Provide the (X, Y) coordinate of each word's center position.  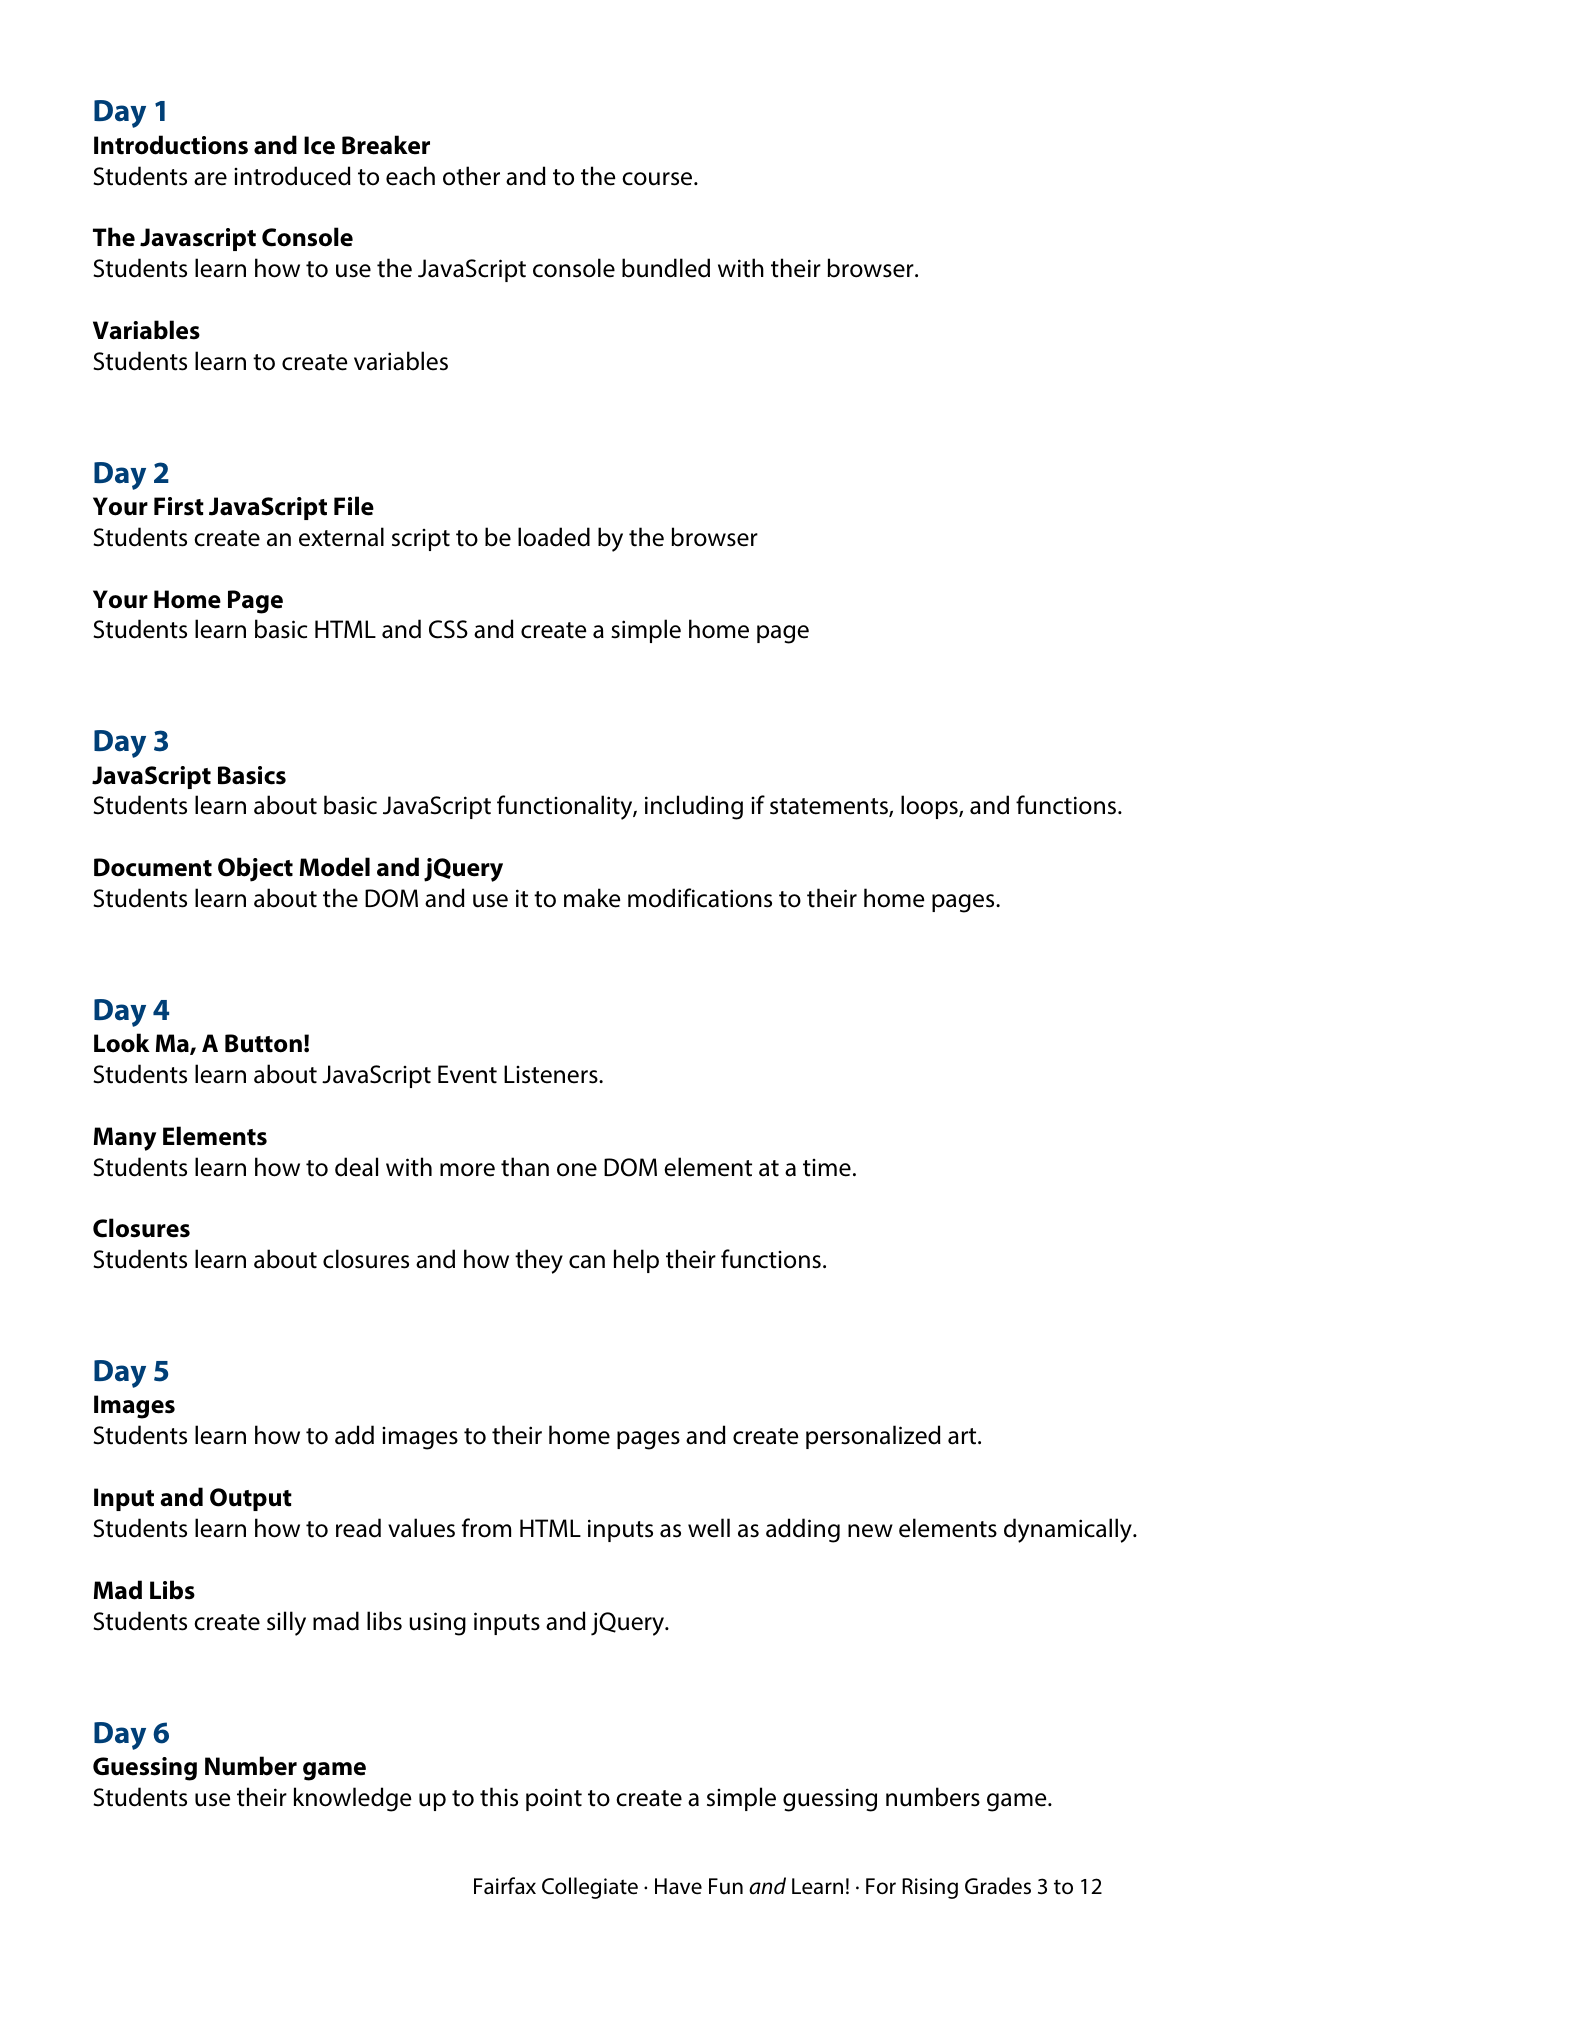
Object (255, 869)
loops (930, 807)
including (694, 807)
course (658, 179)
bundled (666, 268)
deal (356, 1167)
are (210, 179)
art (963, 1436)
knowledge (352, 1799)
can (587, 1262)
